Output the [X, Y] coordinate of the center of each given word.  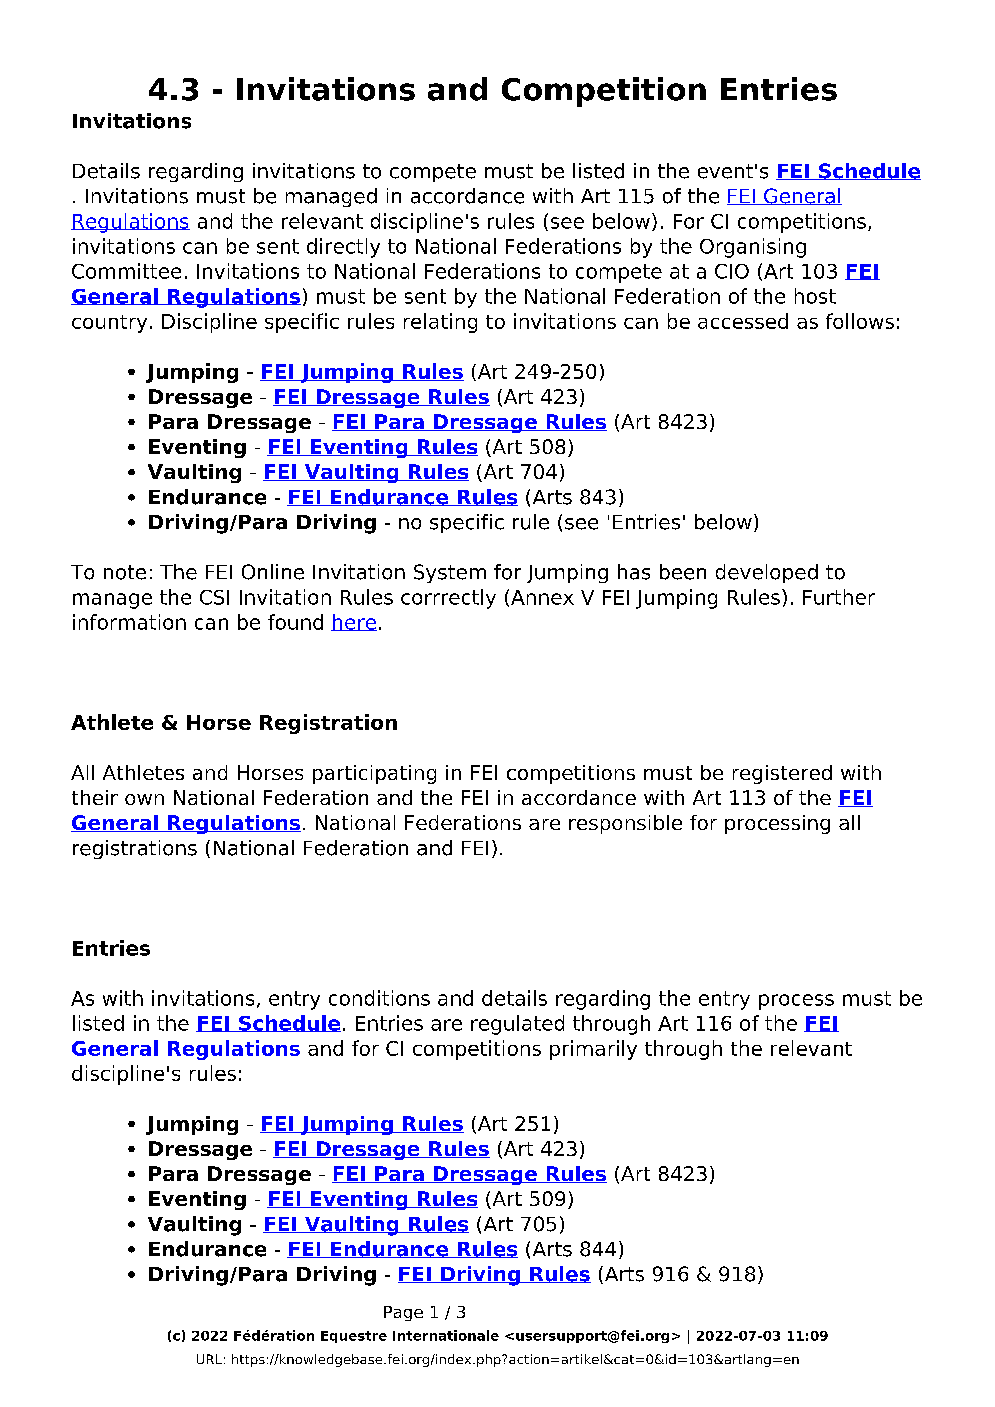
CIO [732, 271]
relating [440, 323]
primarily [593, 1050]
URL [209, 1359]
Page [403, 1313]
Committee [126, 271]
